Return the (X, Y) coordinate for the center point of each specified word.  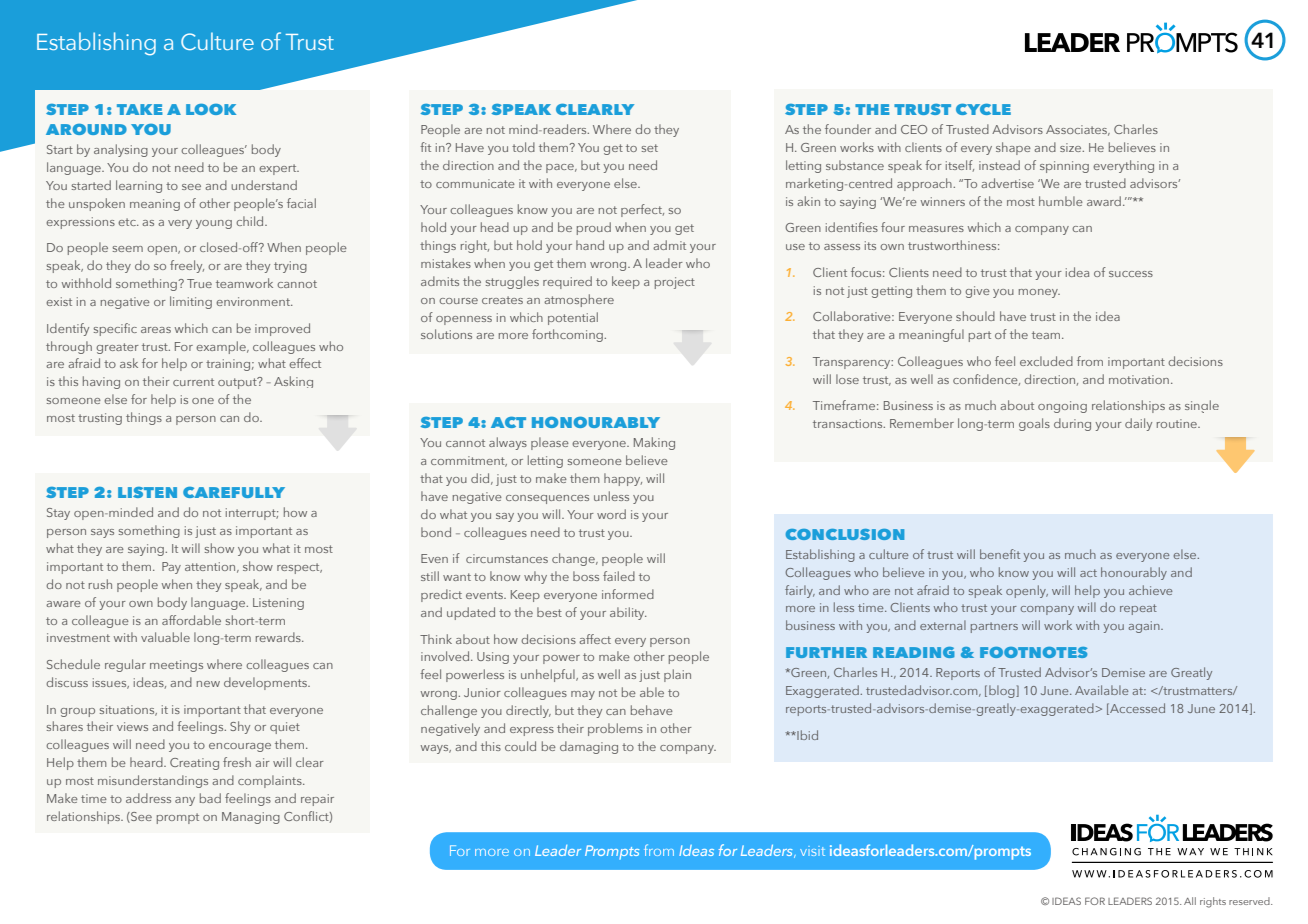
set (650, 148)
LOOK (211, 109)
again (1145, 627)
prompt (178, 818)
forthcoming (568, 335)
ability (628, 613)
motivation (1139, 379)
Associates (1078, 130)
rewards (279, 637)
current (193, 382)
